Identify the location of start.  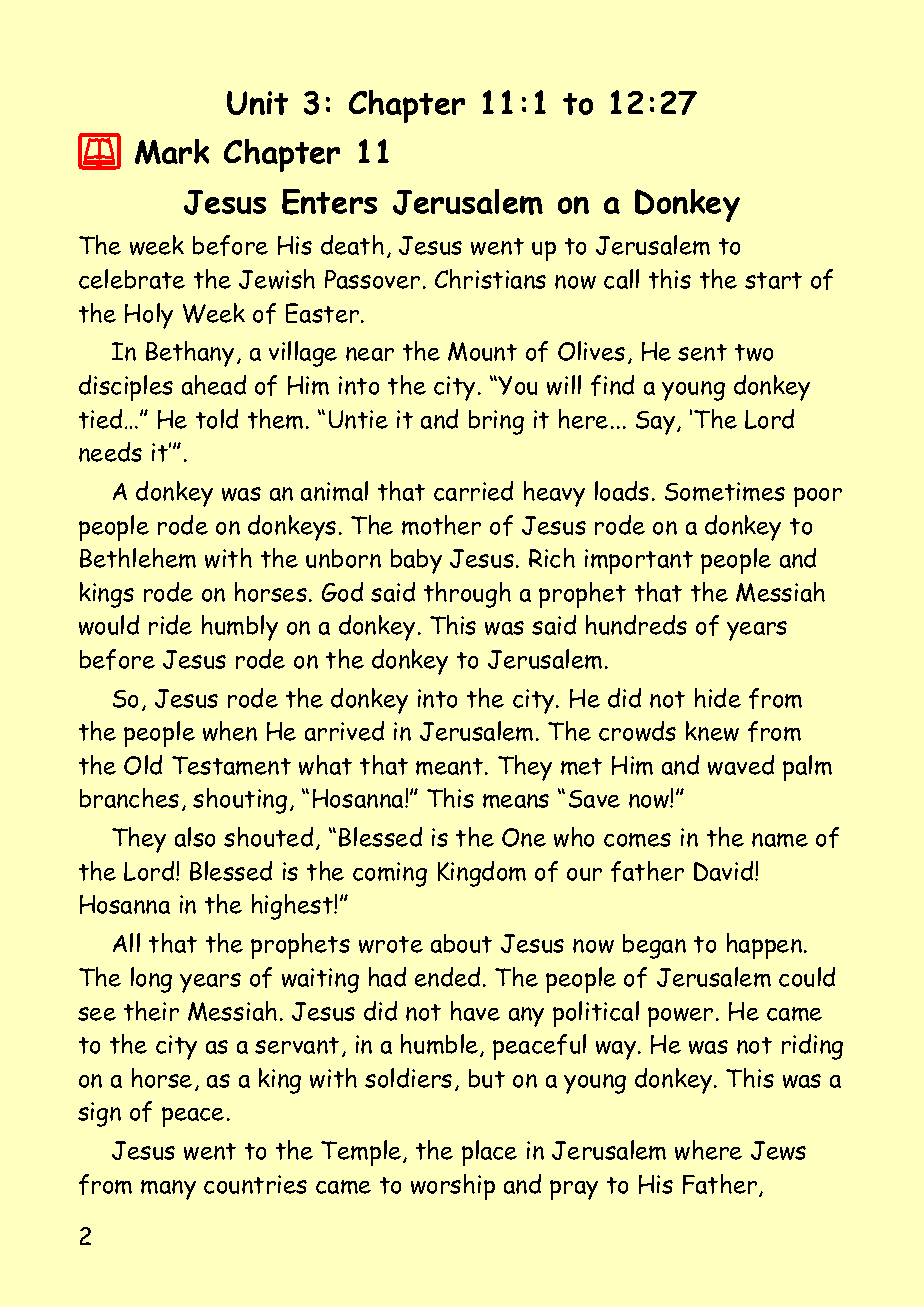
(773, 280).
